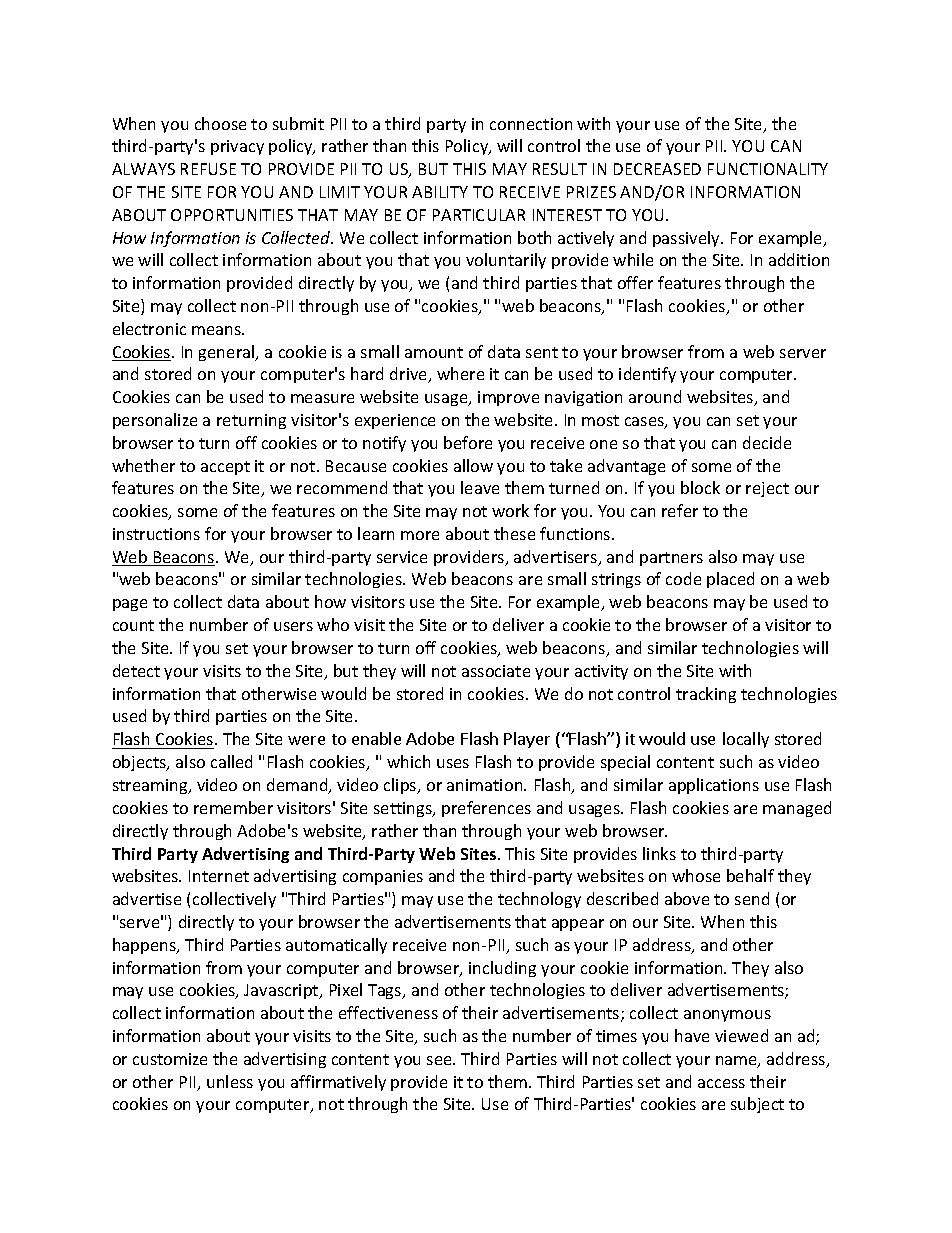  Describe the element at coordinates (460, 373) in the page. I see `where` at that location.
